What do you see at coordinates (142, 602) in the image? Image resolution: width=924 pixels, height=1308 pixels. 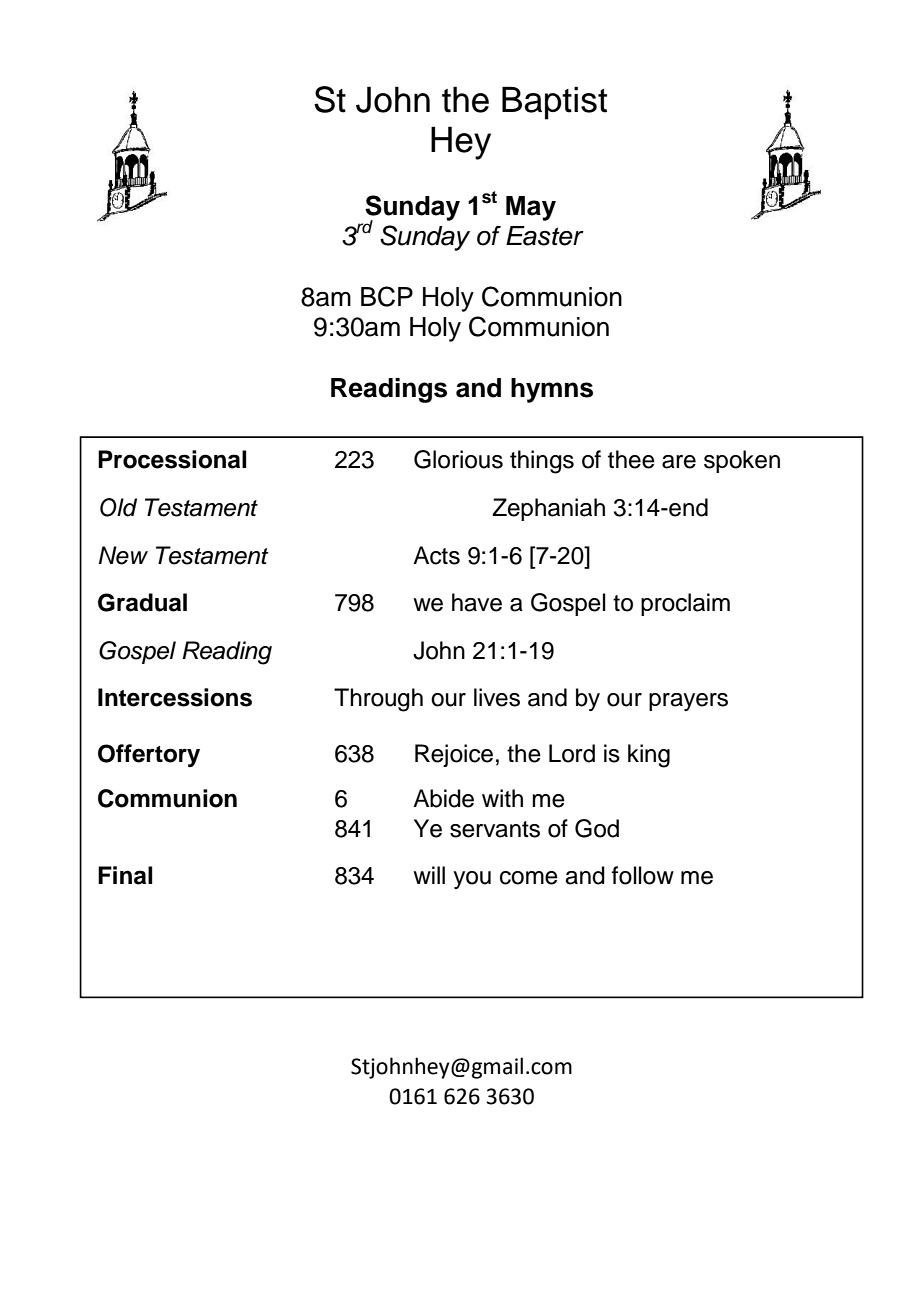 I see `Gradual` at bounding box center [142, 602].
